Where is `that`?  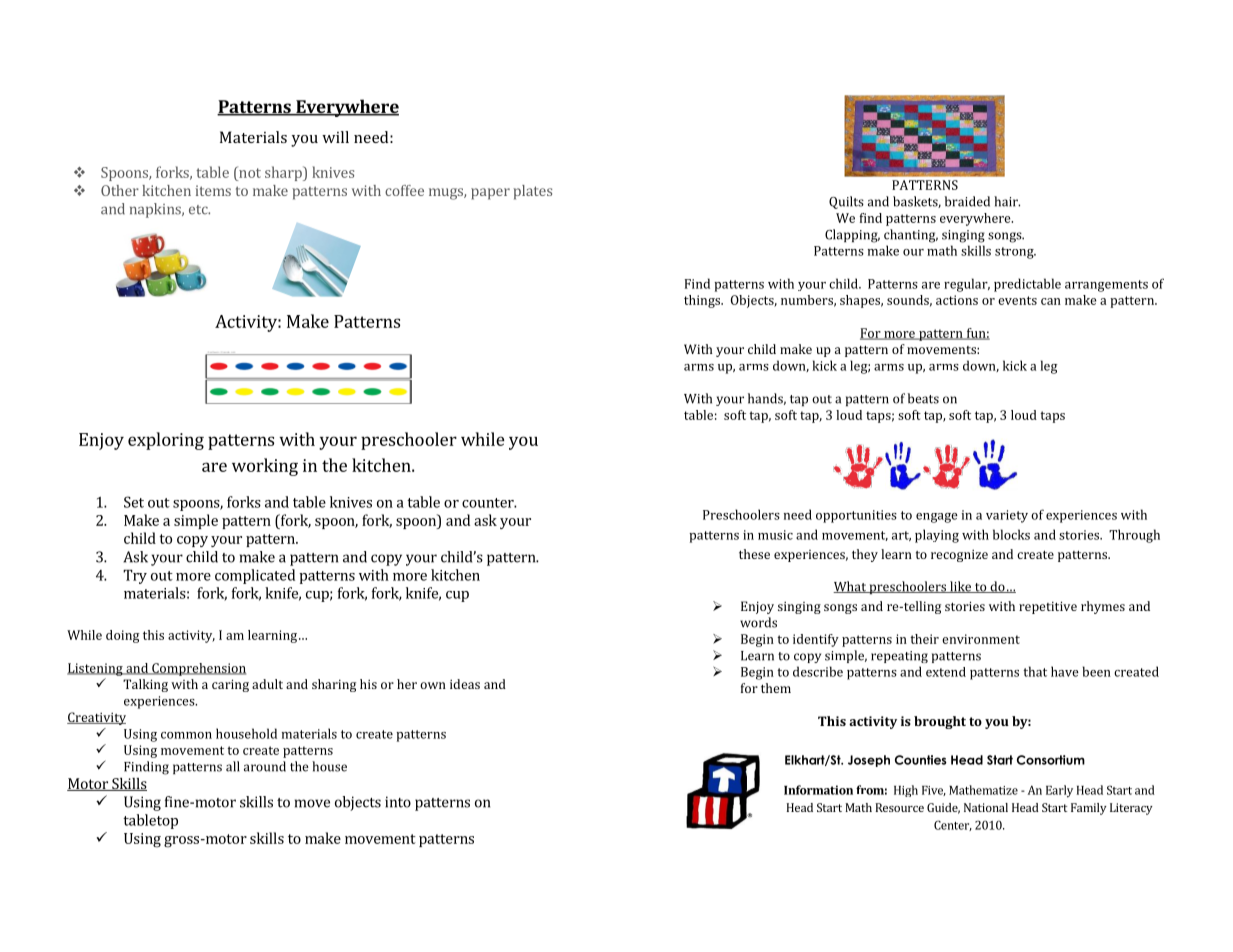 that is located at coordinates (1035, 671).
